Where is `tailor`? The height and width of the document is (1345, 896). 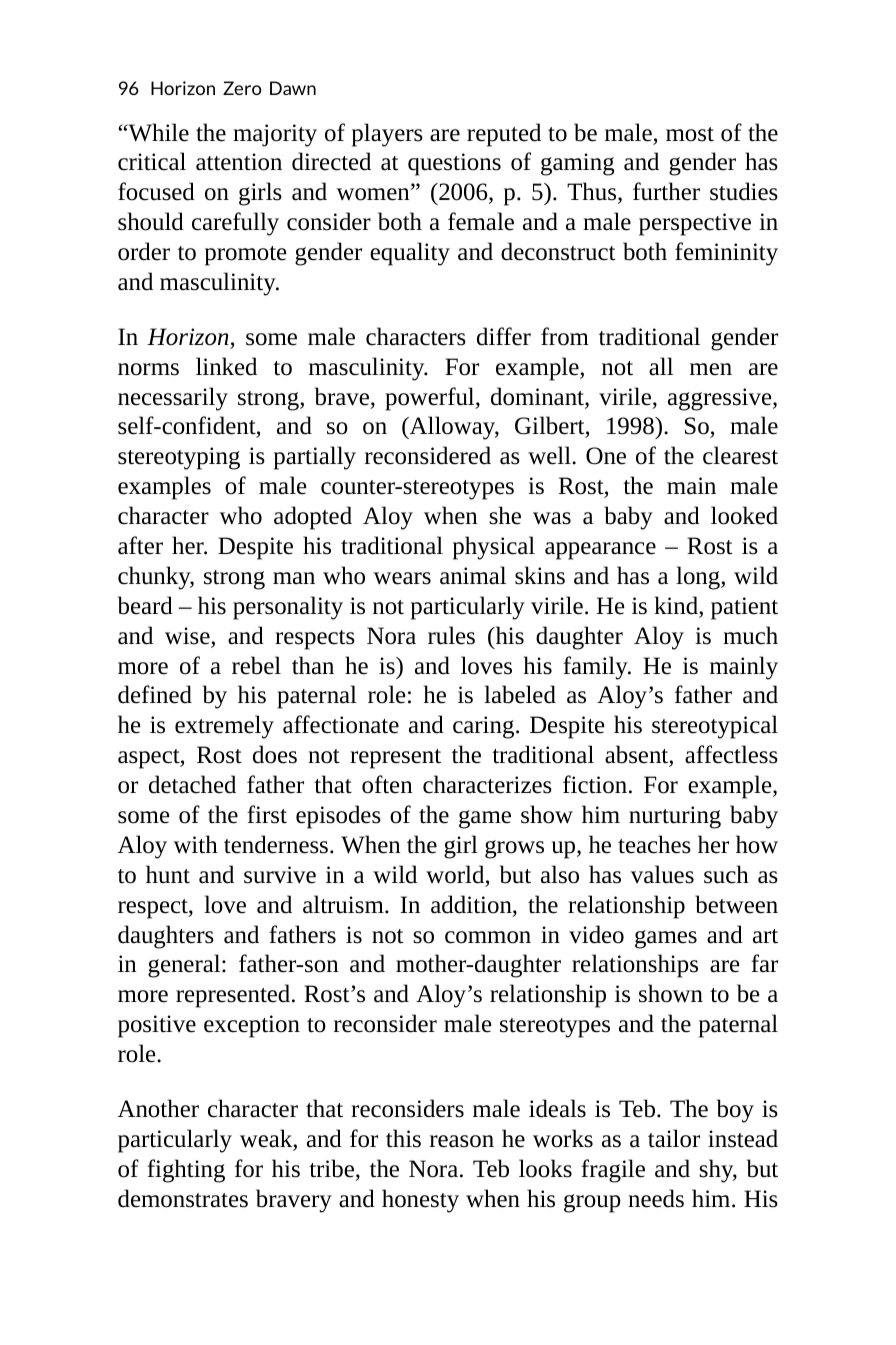
tailor is located at coordinates (674, 1138).
